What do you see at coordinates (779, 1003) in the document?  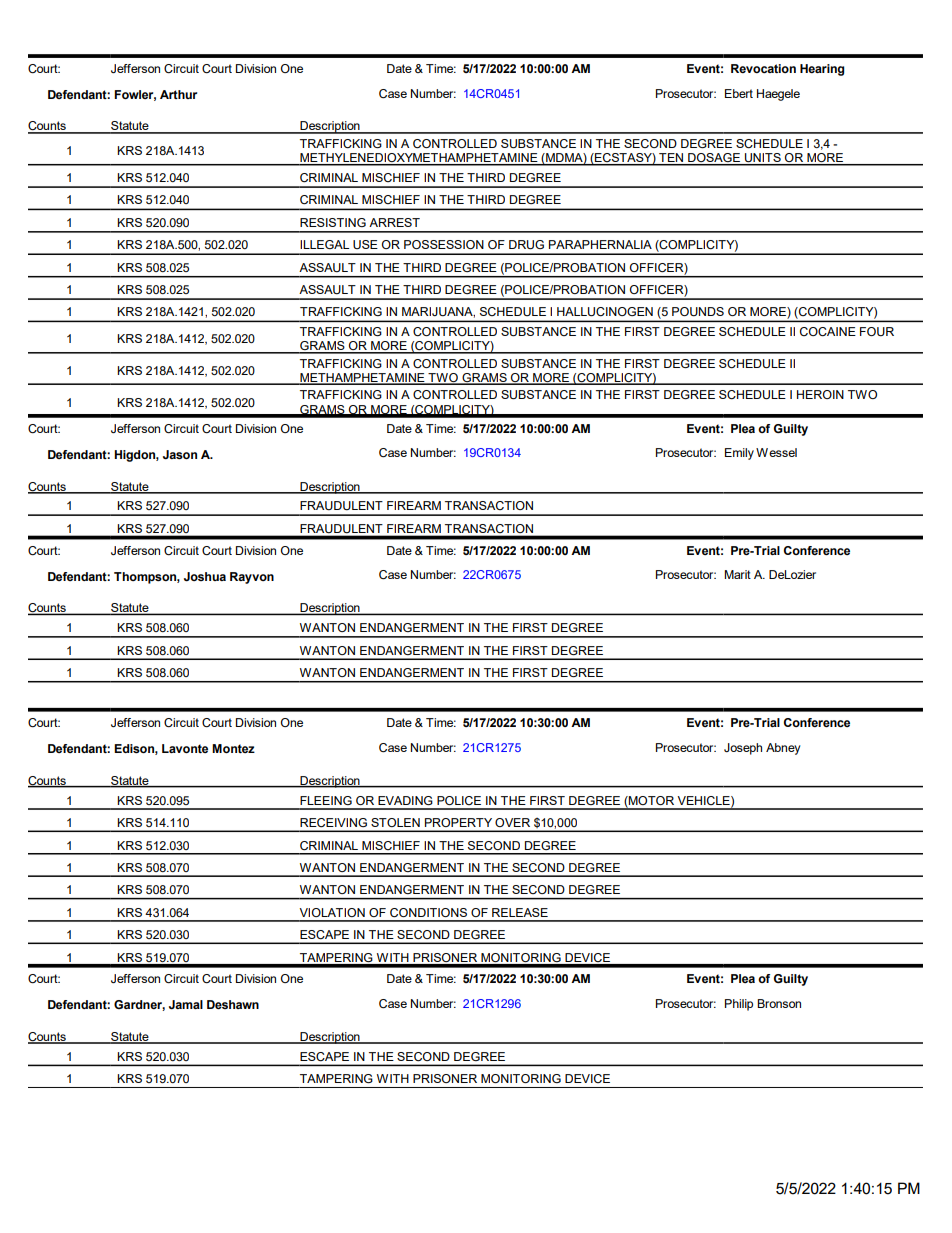 I see `Bronson` at bounding box center [779, 1003].
